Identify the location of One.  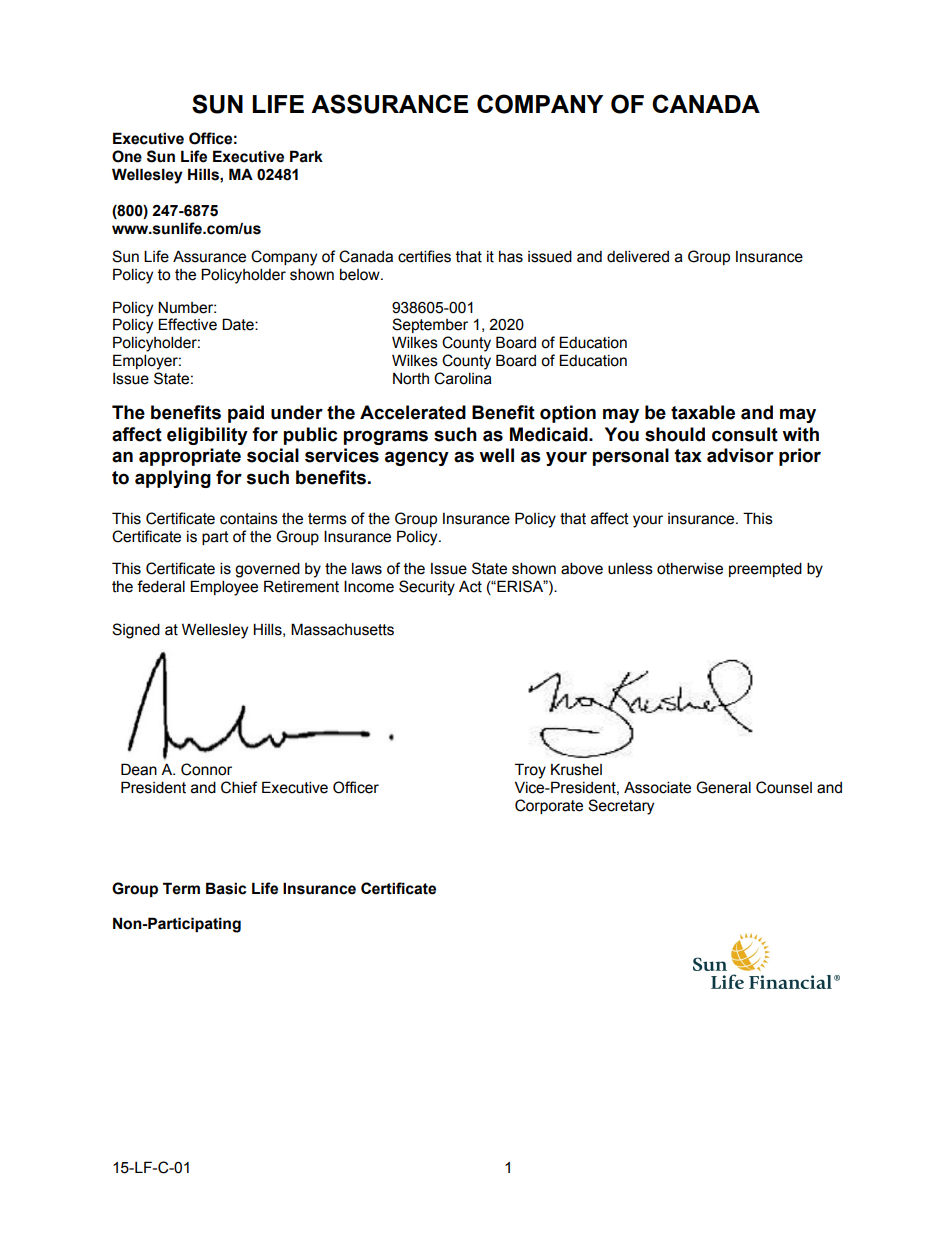
(127, 156).
